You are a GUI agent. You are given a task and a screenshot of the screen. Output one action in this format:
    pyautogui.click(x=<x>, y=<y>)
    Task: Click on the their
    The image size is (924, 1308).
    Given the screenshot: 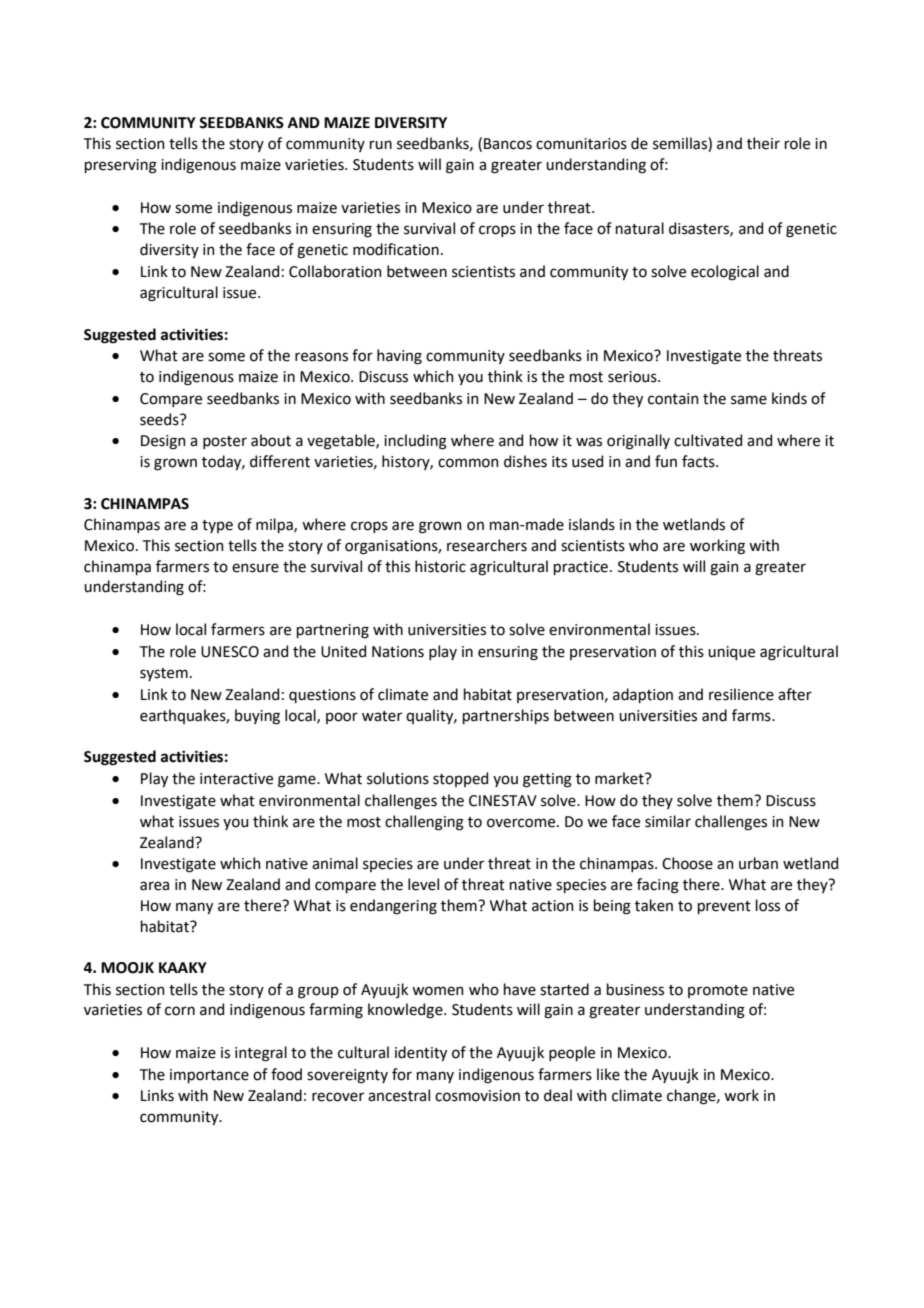 What is the action you would take?
    pyautogui.click(x=763, y=143)
